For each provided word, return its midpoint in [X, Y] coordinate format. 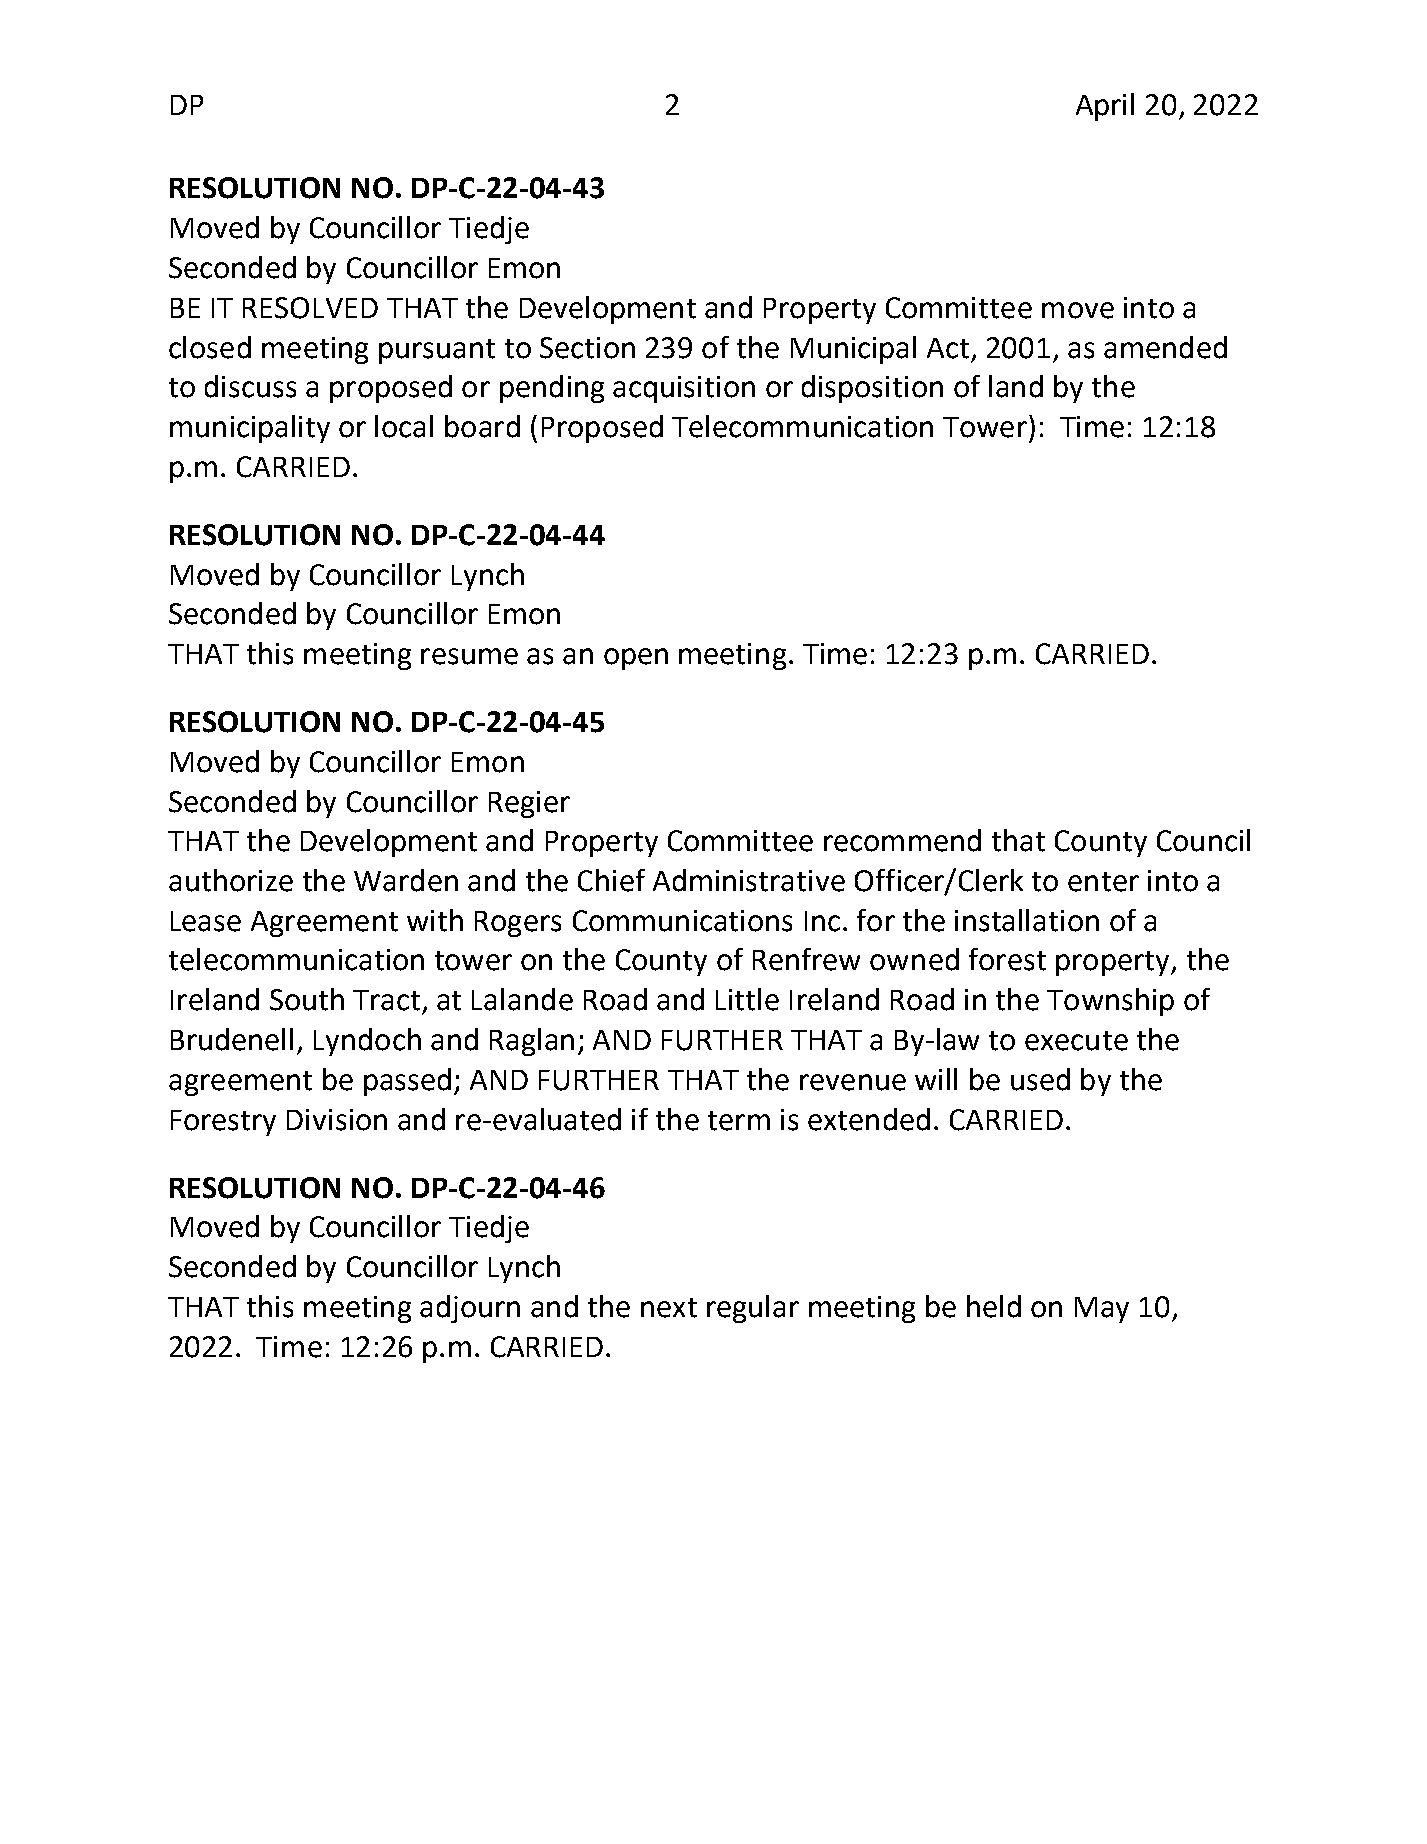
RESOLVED [310, 308]
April [1105, 107]
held [994, 1306]
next [669, 1308]
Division [337, 1120]
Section [587, 348]
